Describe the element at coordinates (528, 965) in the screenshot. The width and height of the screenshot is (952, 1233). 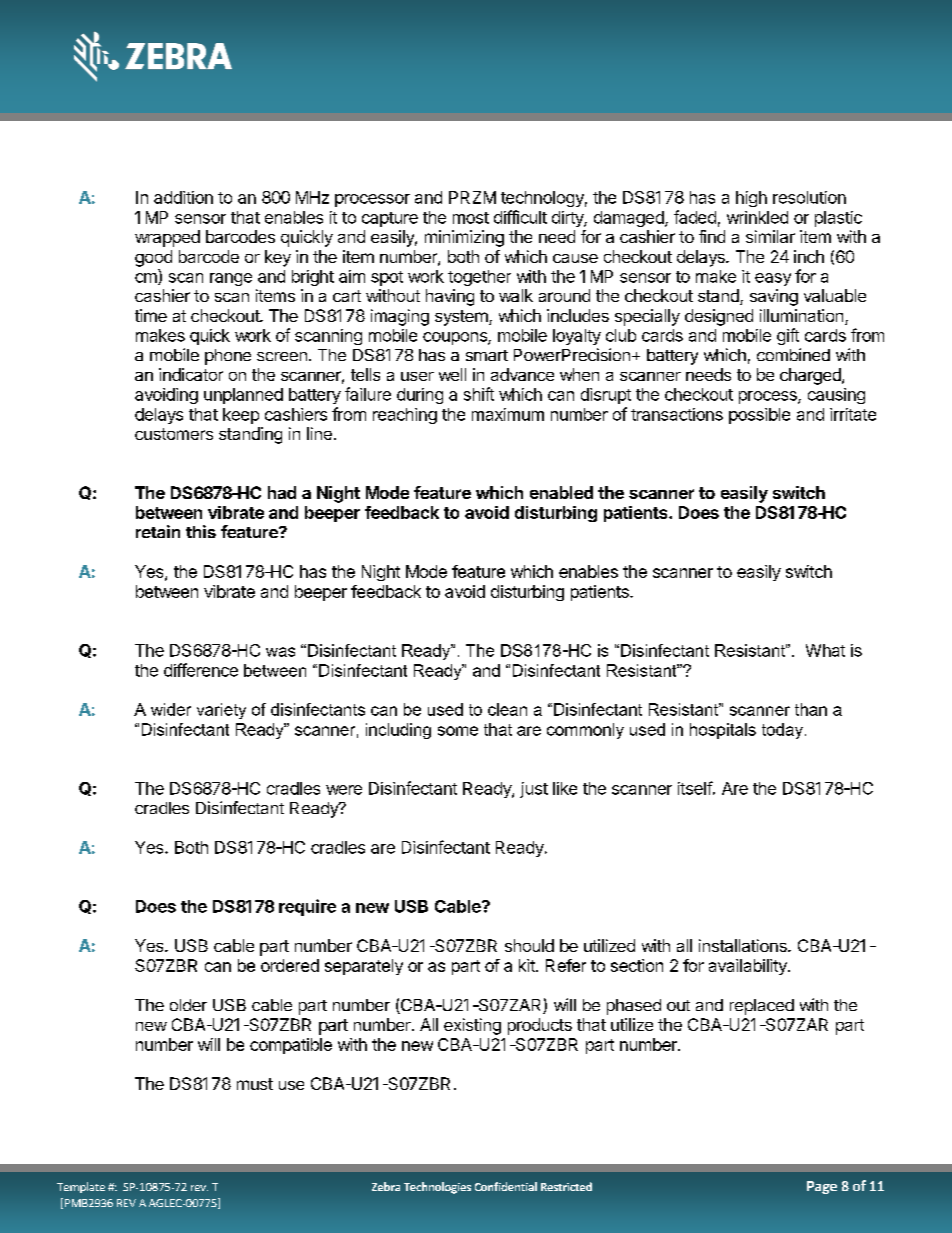
I see `kit` at that location.
